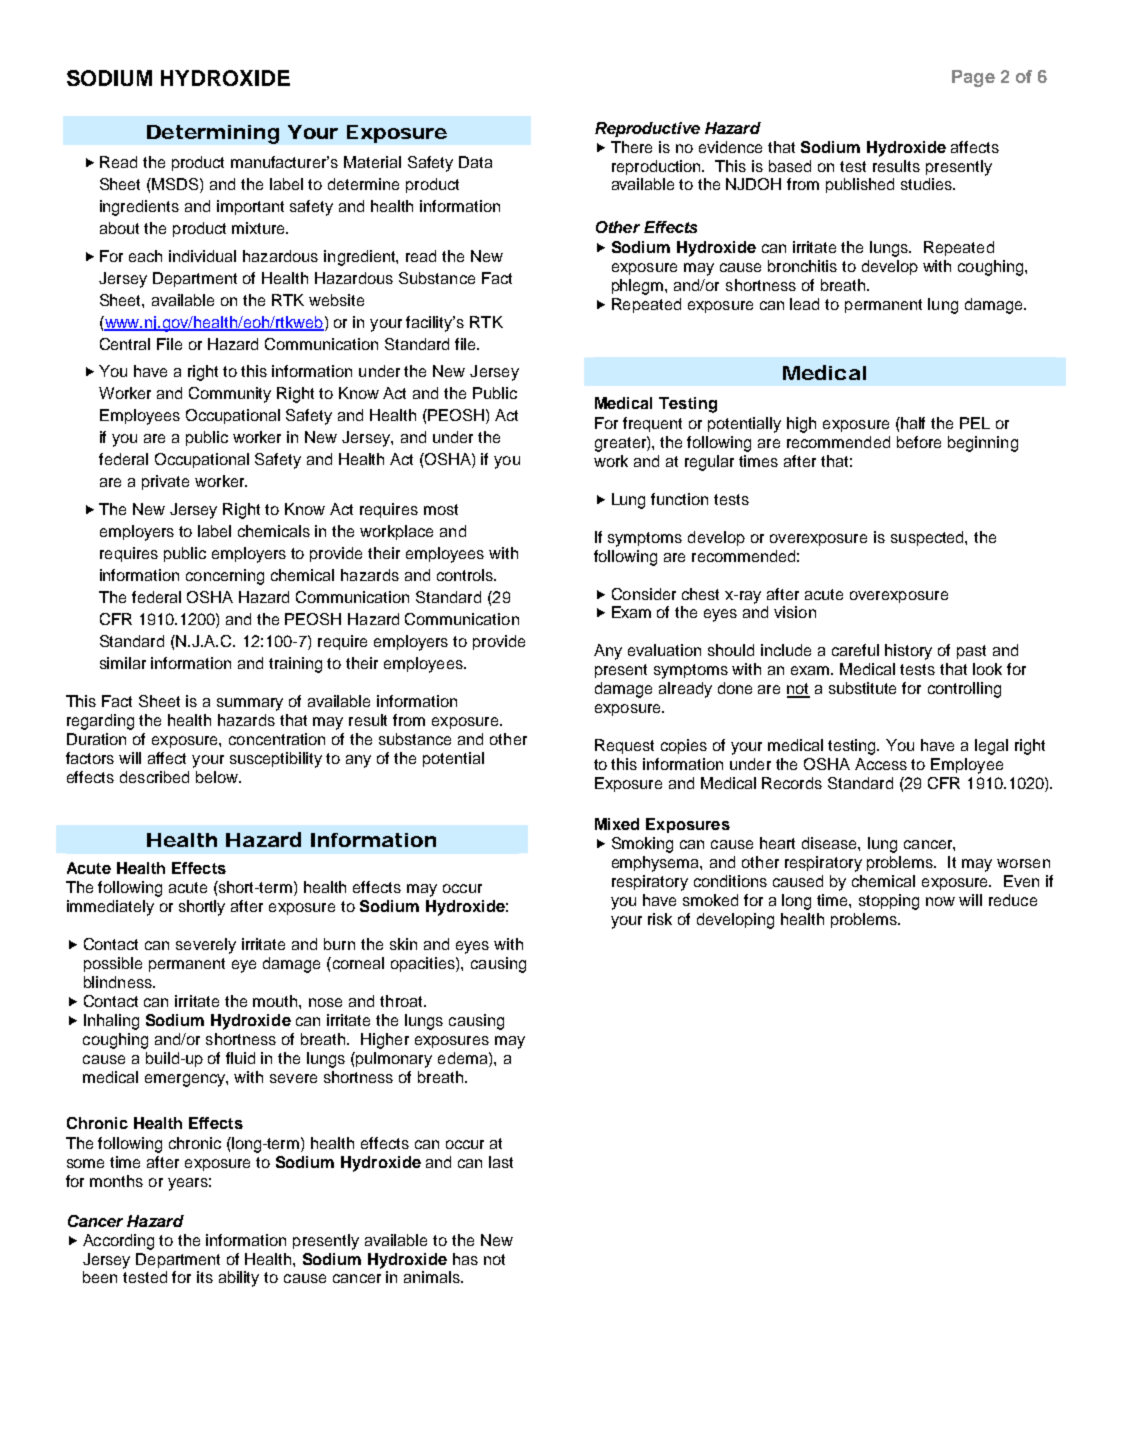 The image size is (1122, 1452). I want to click on Page, so click(973, 78).
